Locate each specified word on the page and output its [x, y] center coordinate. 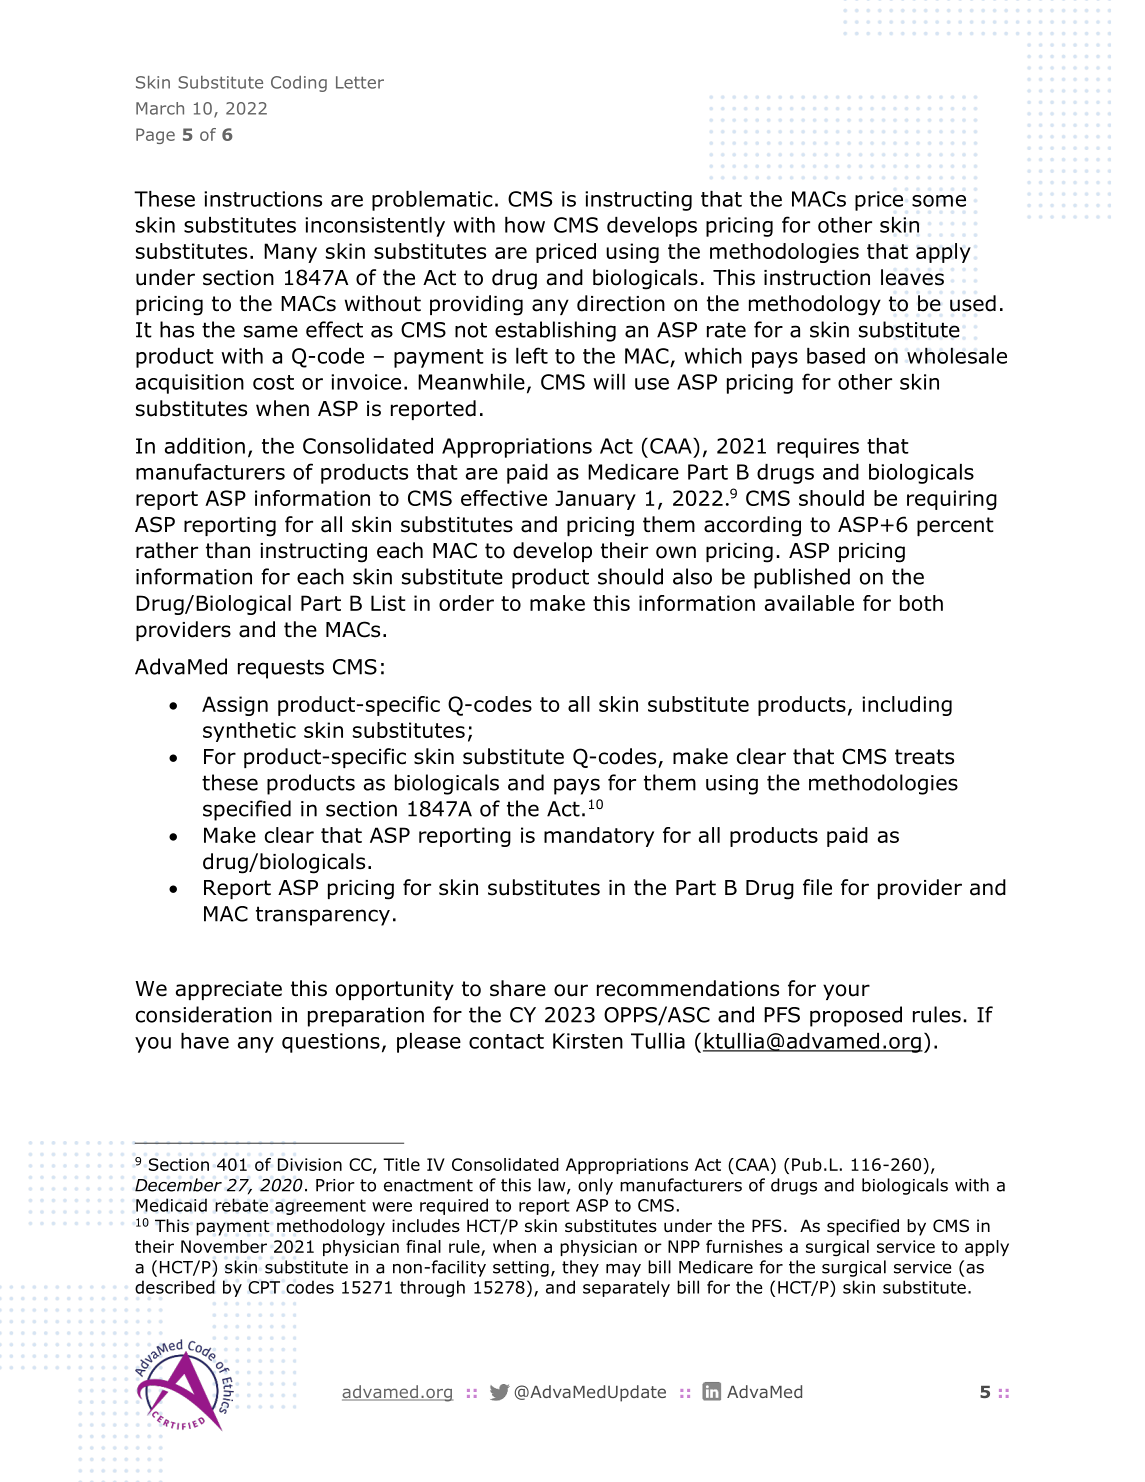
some [939, 201]
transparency [323, 916]
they [580, 1268]
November [224, 1246]
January [595, 500]
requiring [952, 500]
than [228, 550]
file [817, 887]
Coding [299, 84]
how [525, 225]
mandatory [599, 837]
